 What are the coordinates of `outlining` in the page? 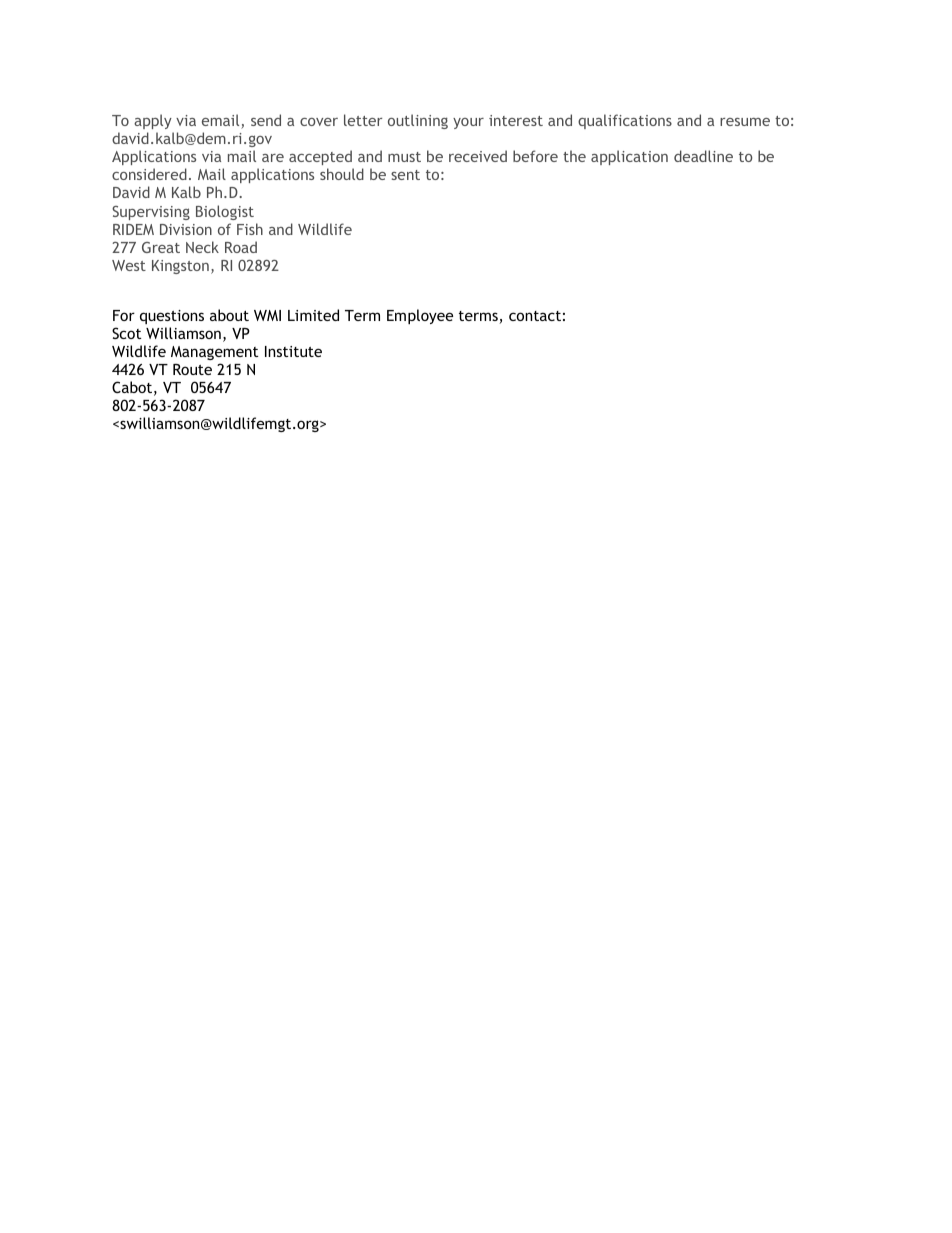 It's located at (418, 121).
